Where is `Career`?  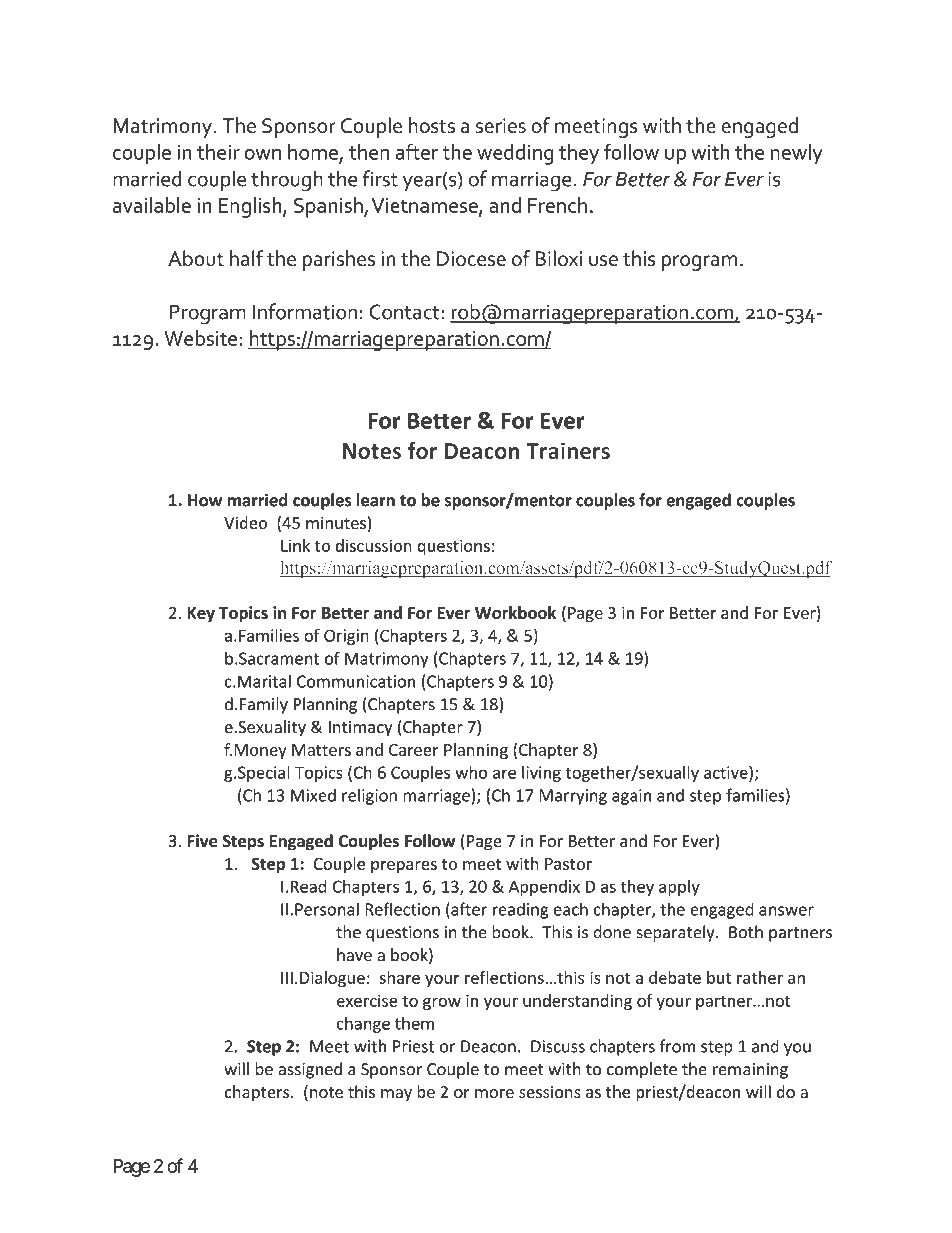
Career is located at coordinates (414, 750).
